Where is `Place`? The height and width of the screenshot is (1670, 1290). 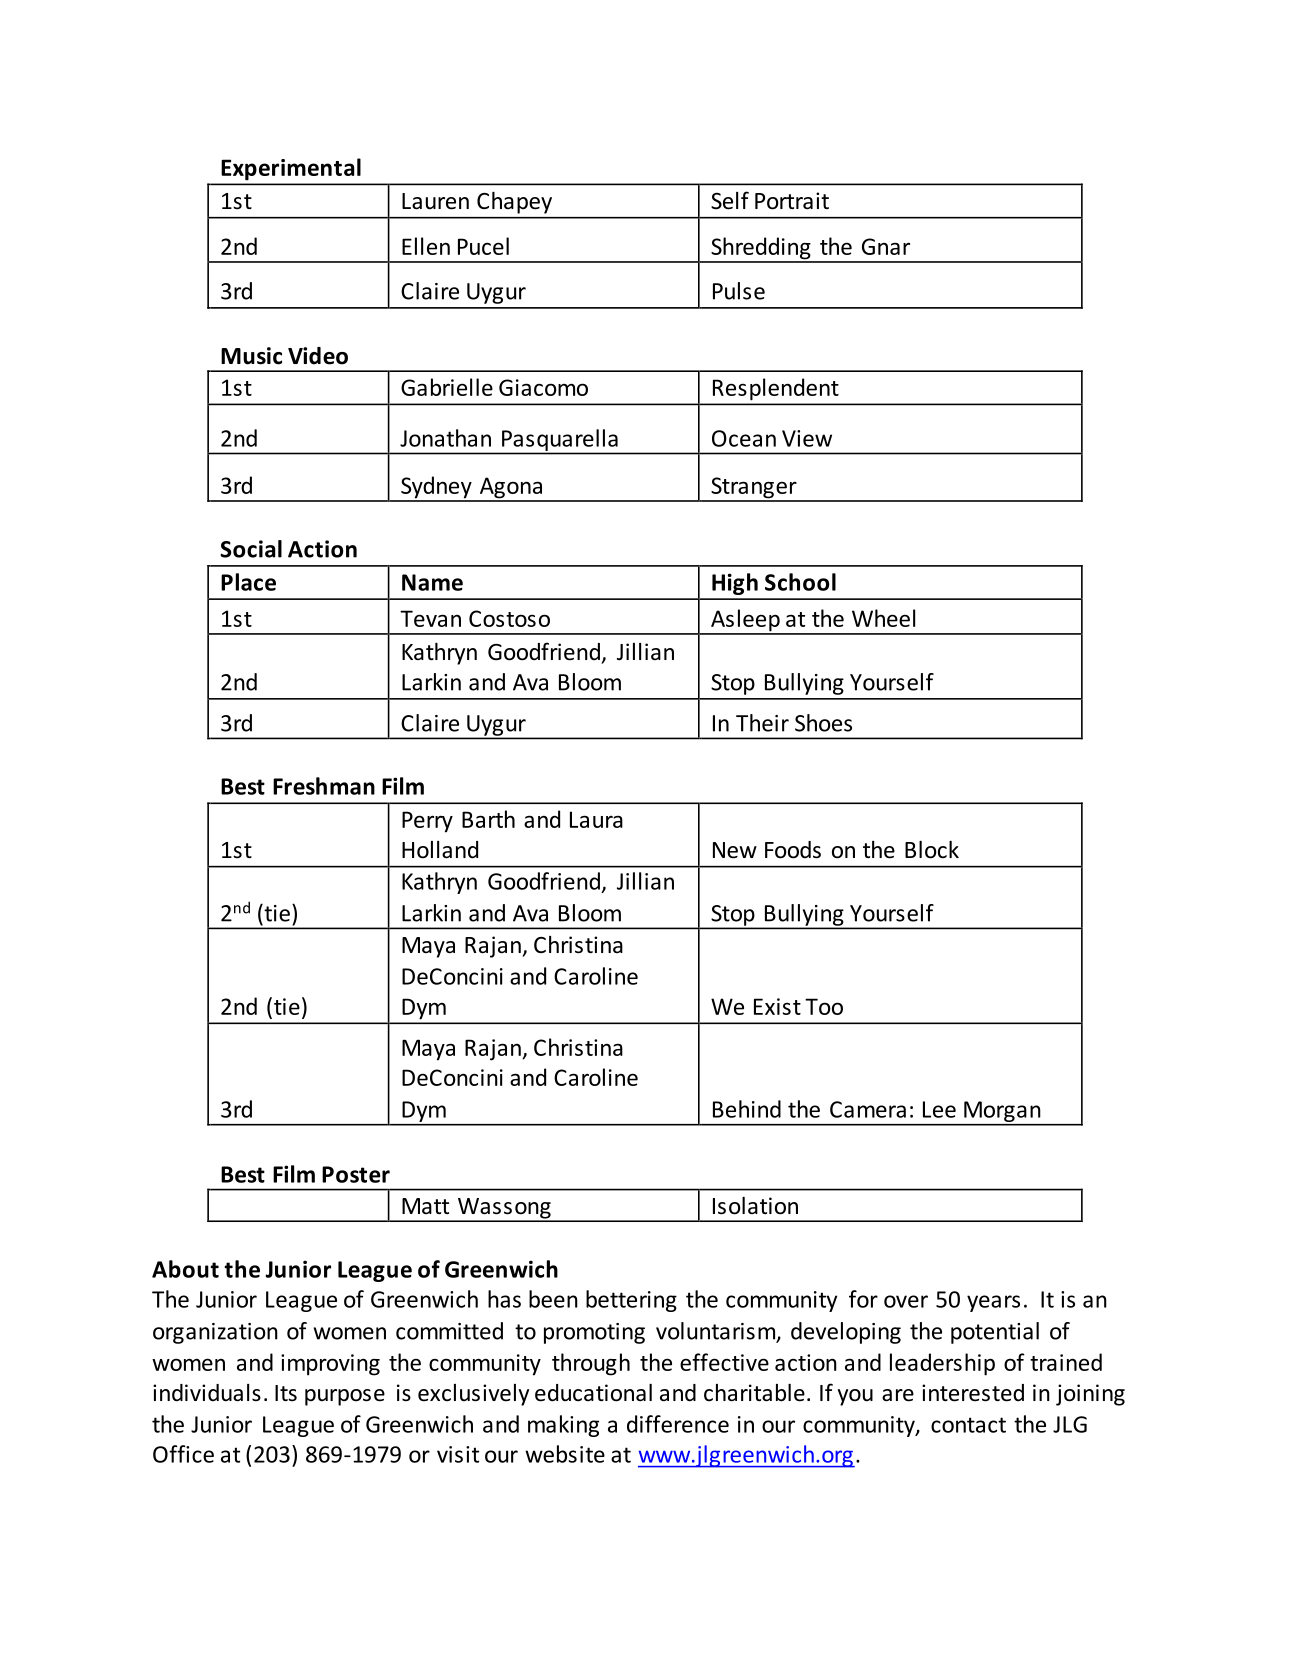 Place is located at coordinates (248, 582).
